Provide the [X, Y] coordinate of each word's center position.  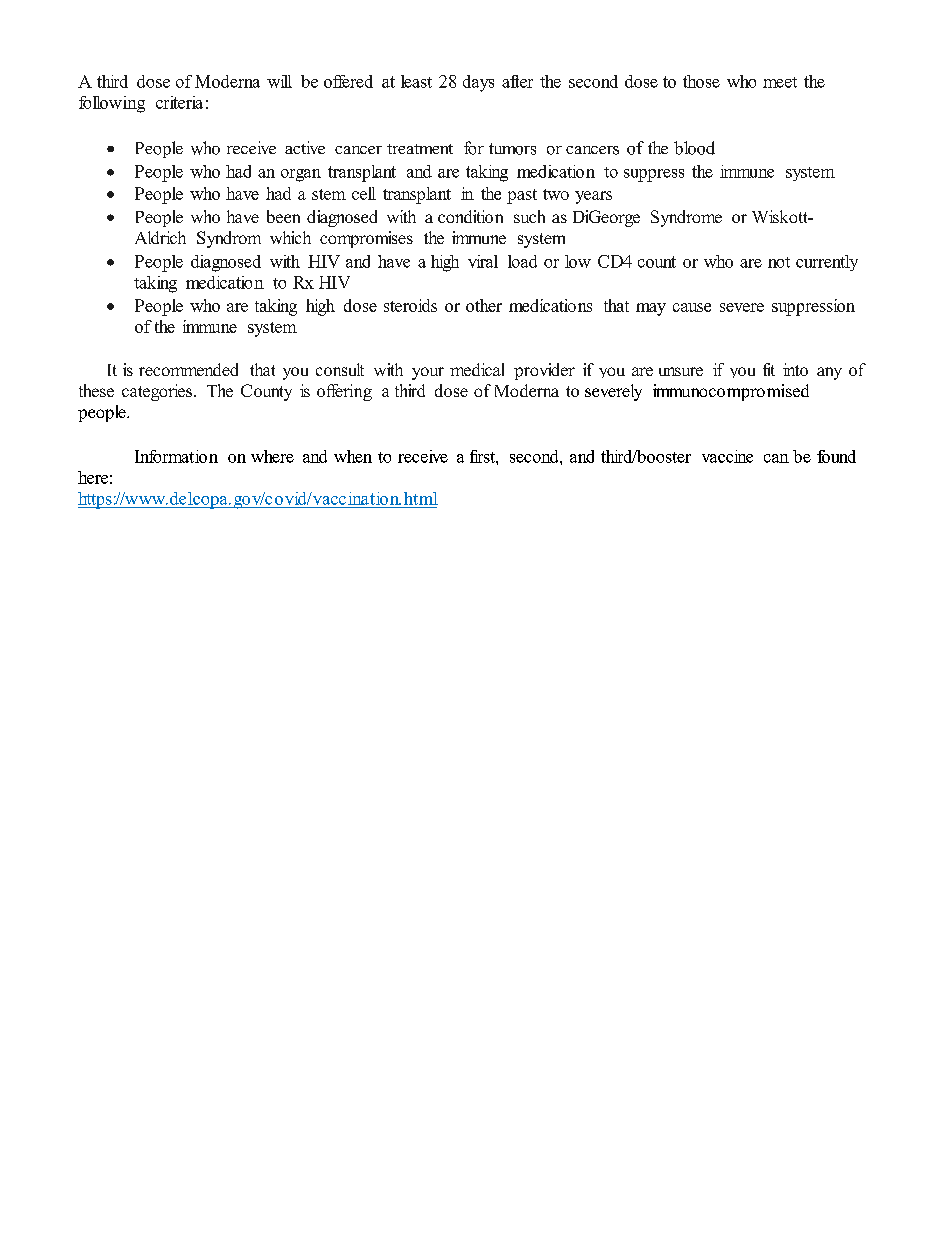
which [290, 237]
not [779, 262]
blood [694, 148]
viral [483, 261]
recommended [188, 369]
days [478, 83]
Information [176, 456]
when [353, 456]
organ [301, 175]
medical [477, 369]
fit [769, 369]
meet [780, 82]
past [522, 196]
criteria [179, 102]
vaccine [727, 456]
